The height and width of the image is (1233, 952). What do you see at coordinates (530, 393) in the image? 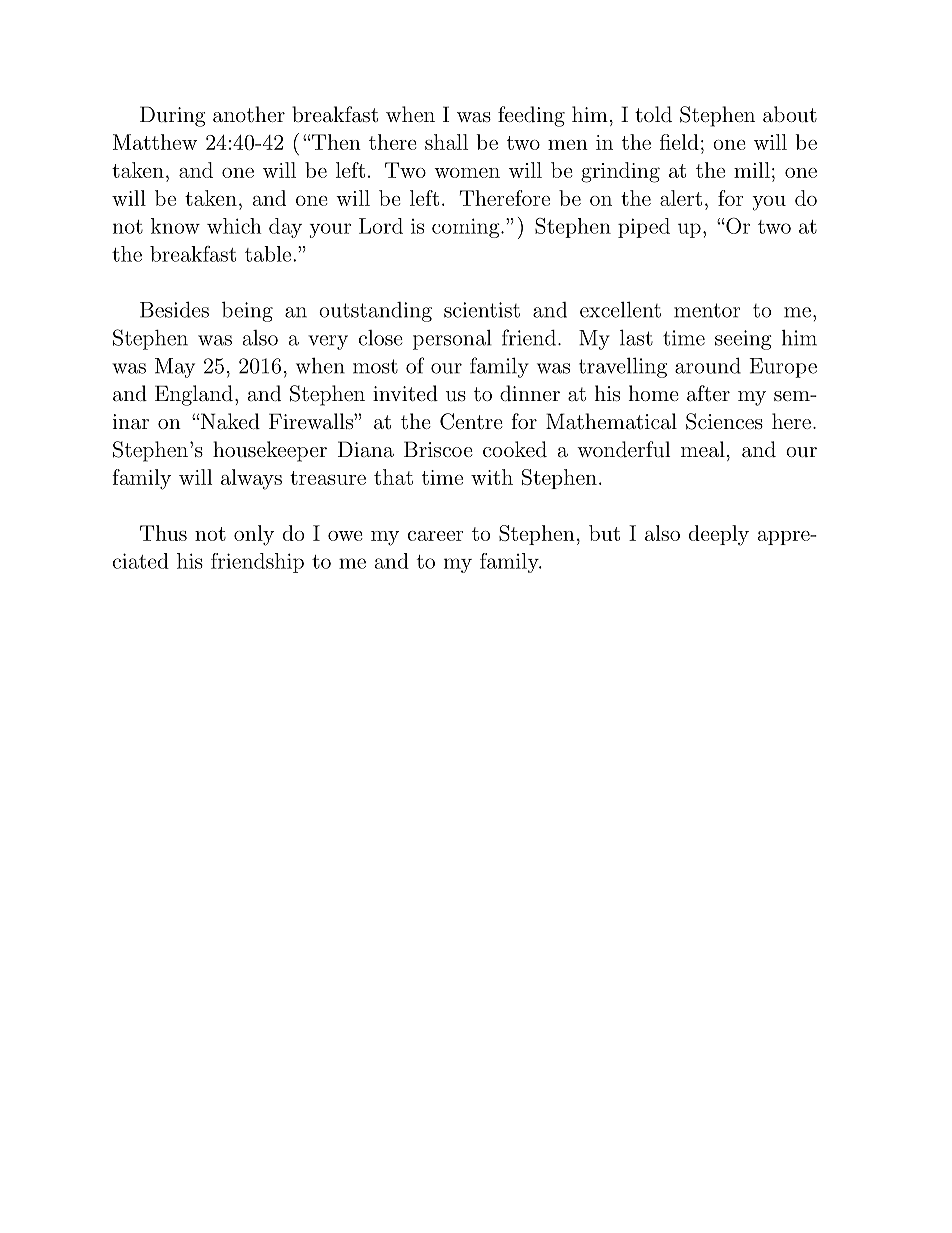
I see `dinner` at bounding box center [530, 393].
